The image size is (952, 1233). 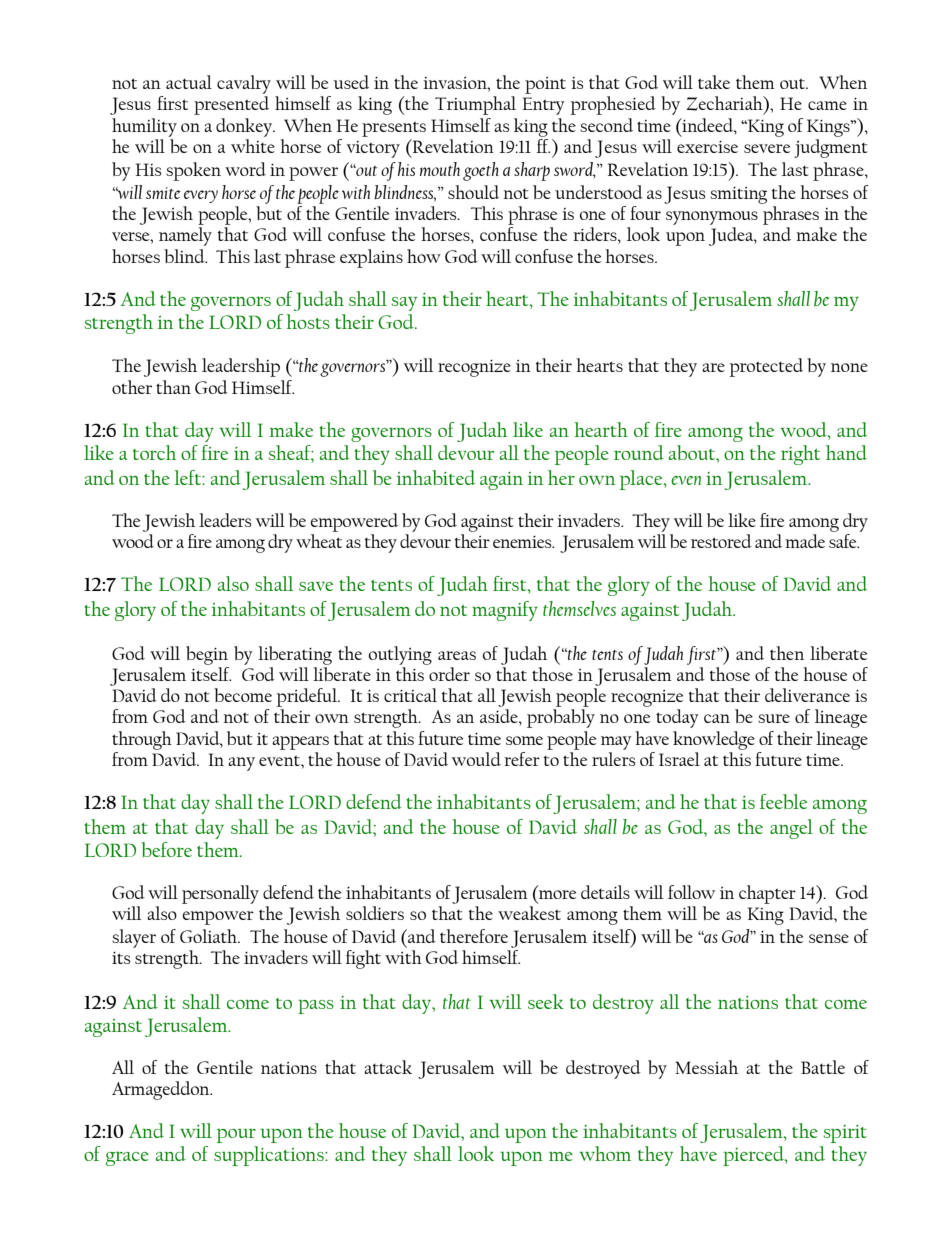 I want to click on protected, so click(x=766, y=367).
